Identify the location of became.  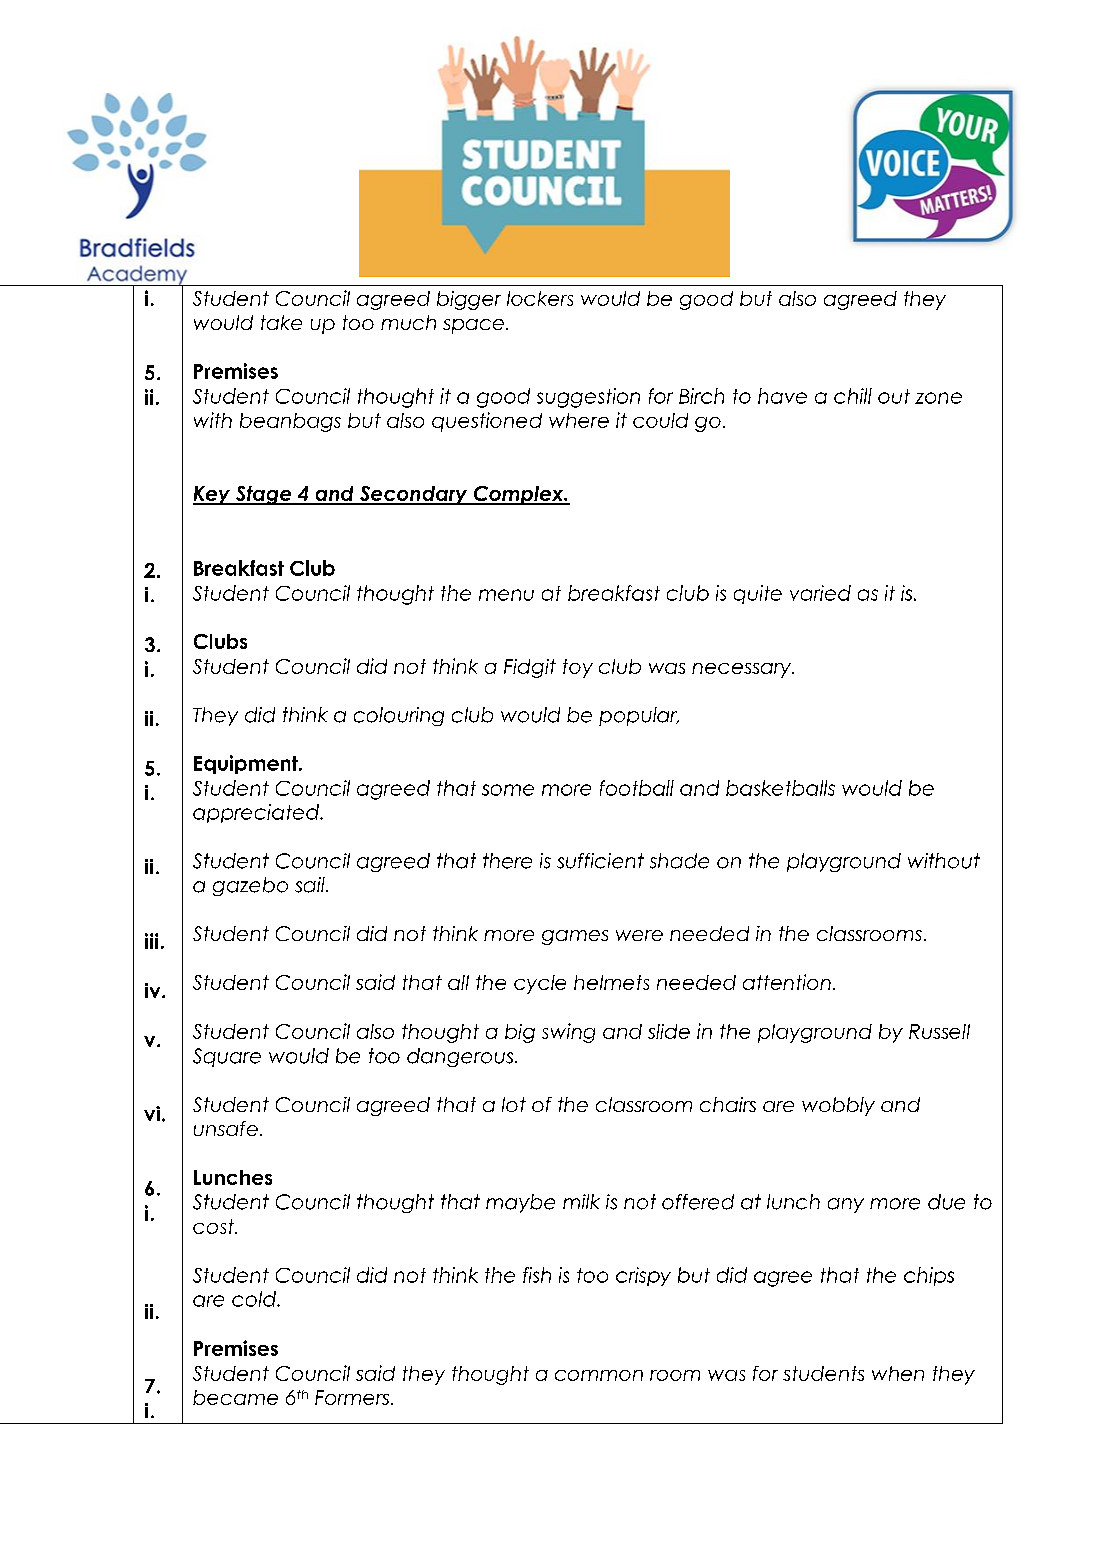
(235, 1397).
